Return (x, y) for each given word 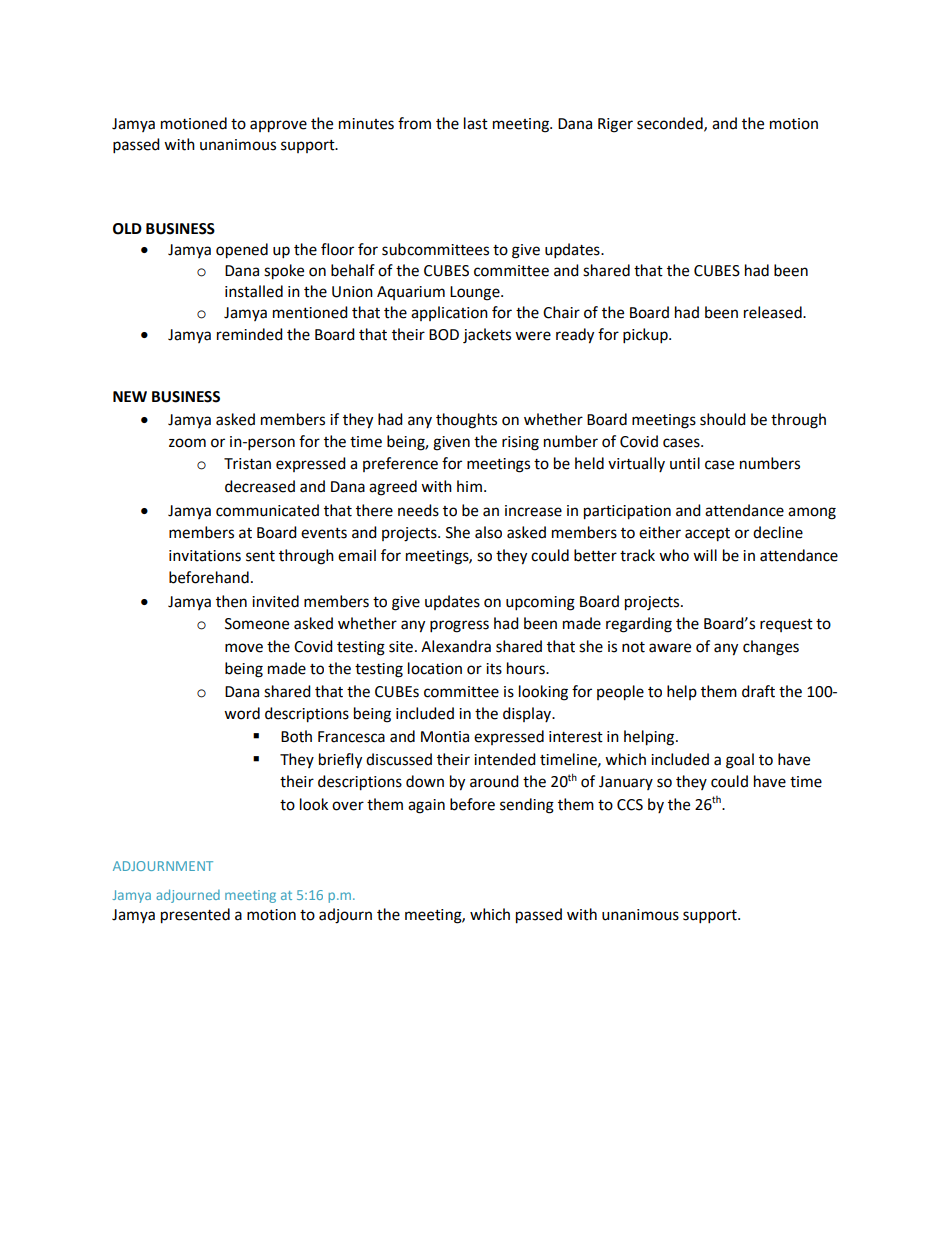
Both (296, 736)
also (488, 532)
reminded (250, 334)
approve (278, 126)
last (476, 123)
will (705, 555)
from (414, 123)
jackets (487, 336)
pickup (646, 336)
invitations (205, 556)
